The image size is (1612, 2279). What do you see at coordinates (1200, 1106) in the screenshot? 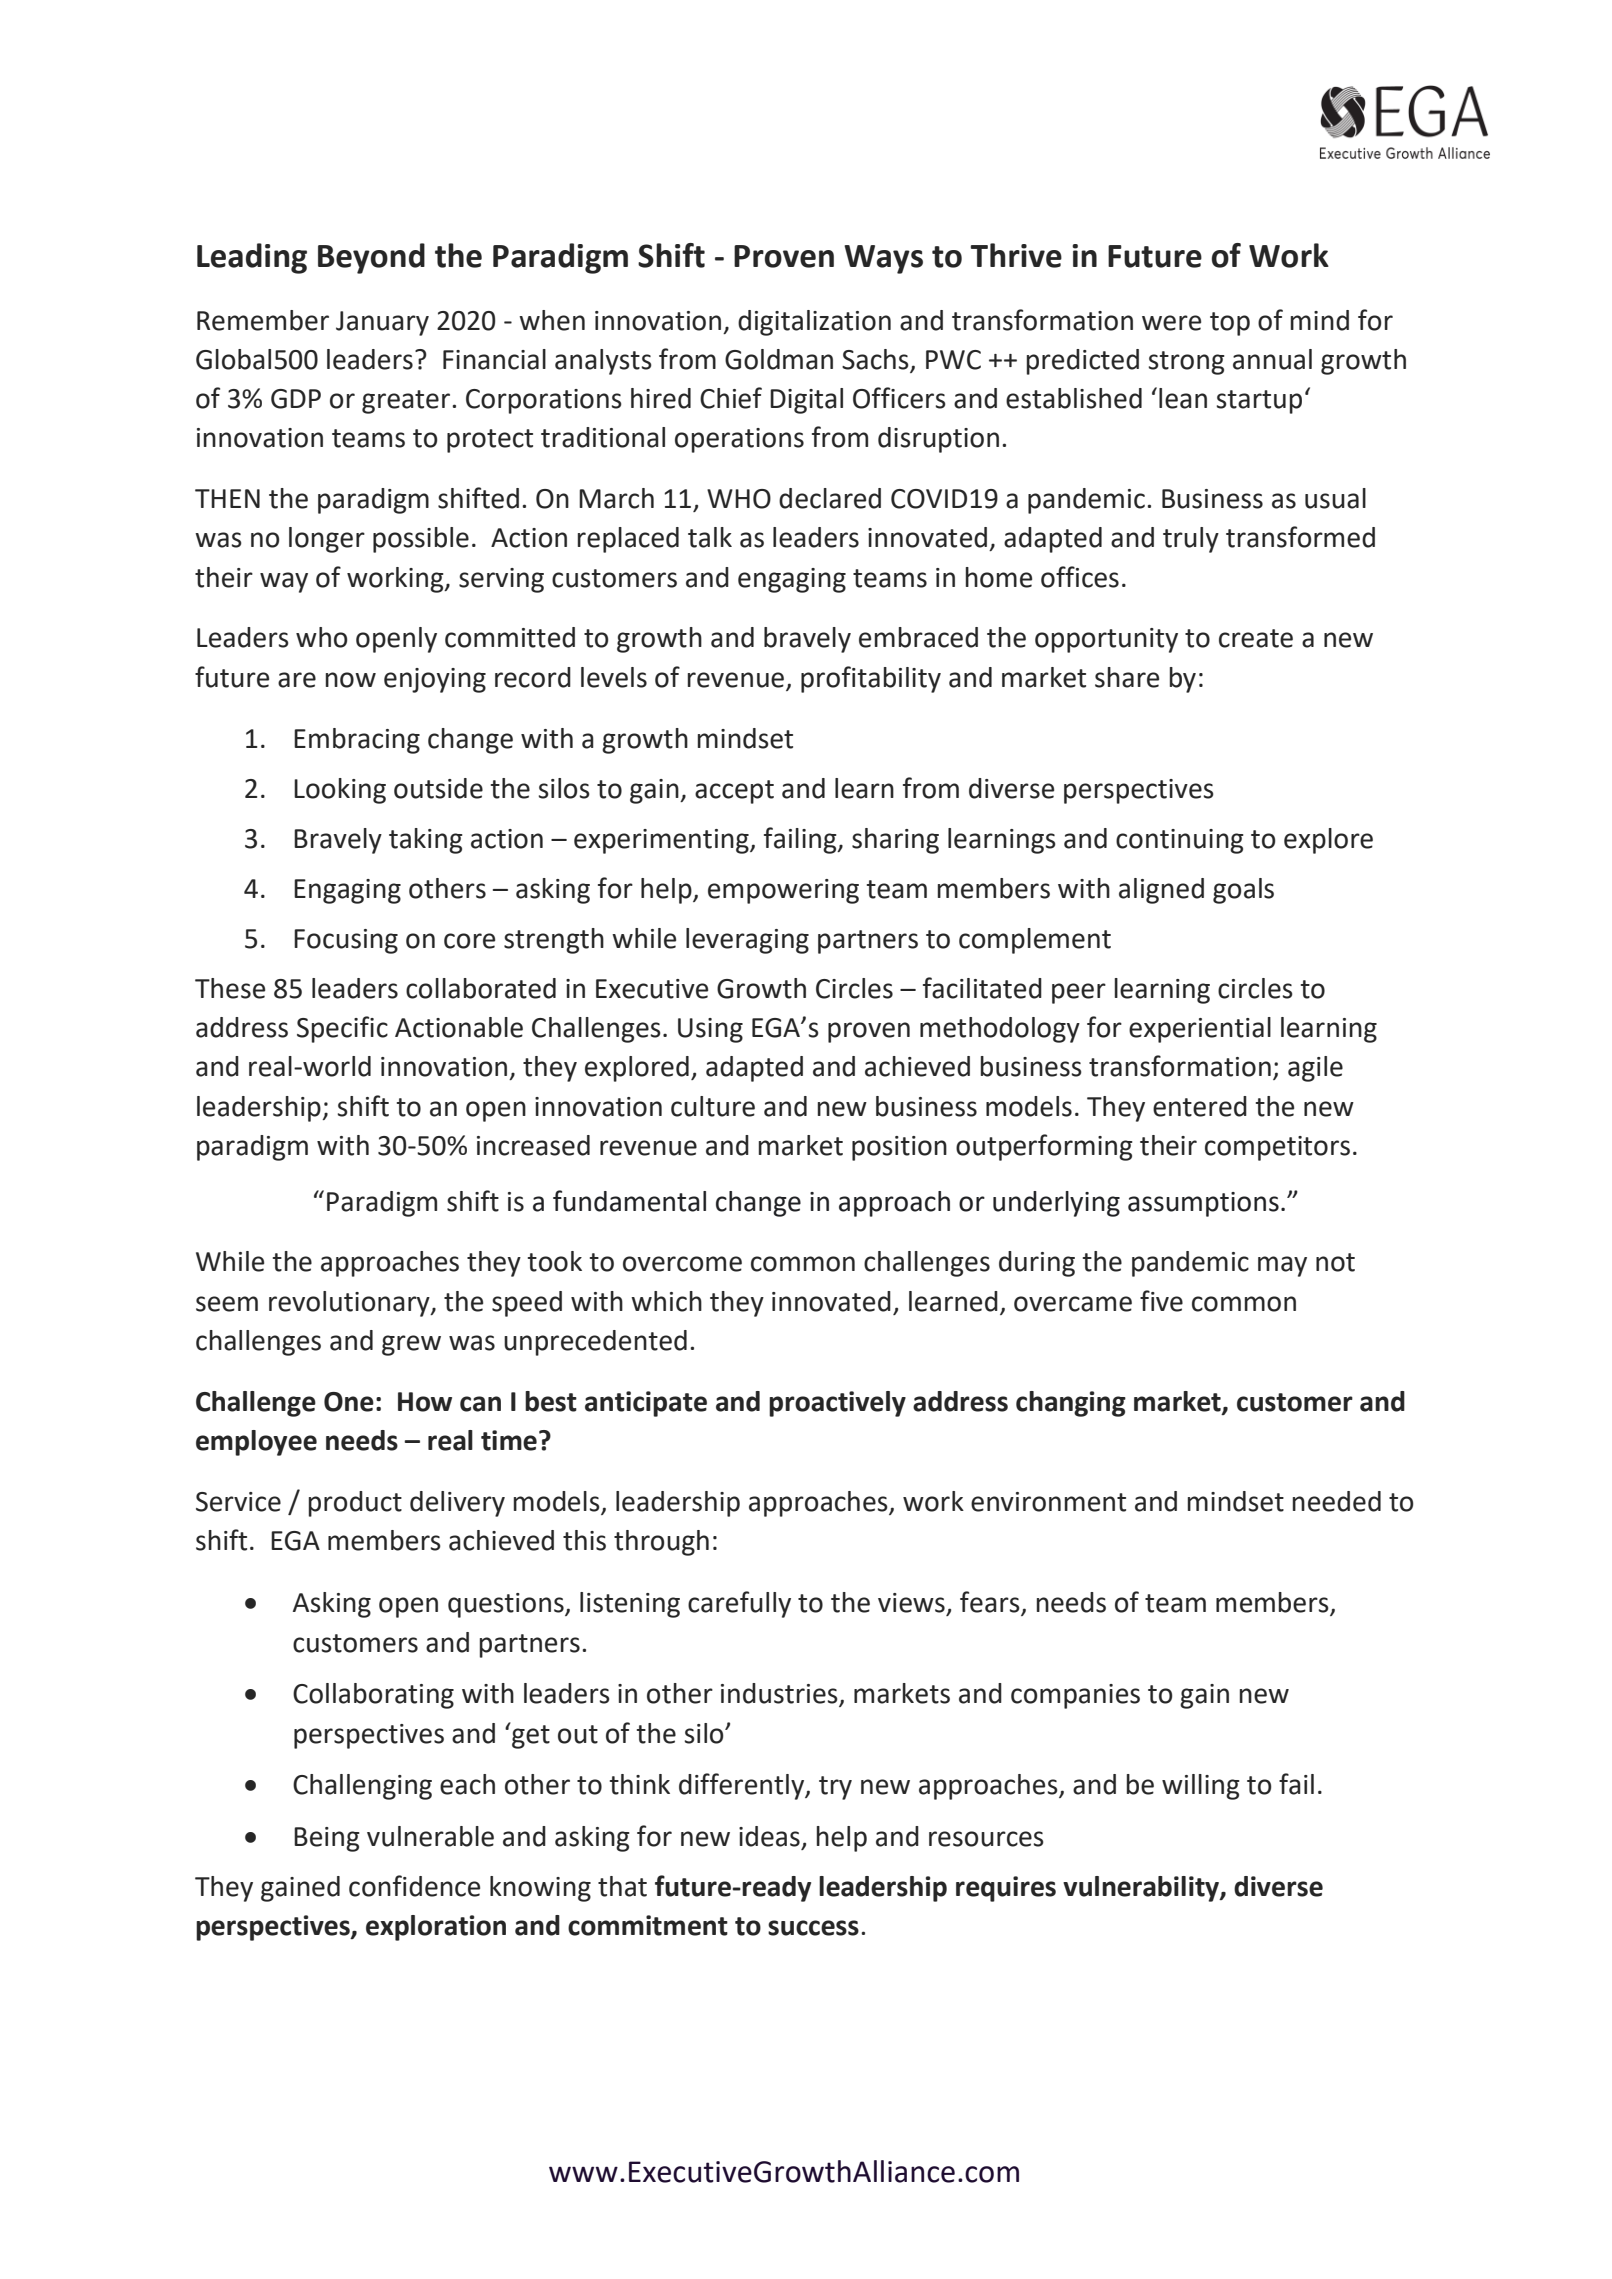
I see `entered` at bounding box center [1200, 1106].
